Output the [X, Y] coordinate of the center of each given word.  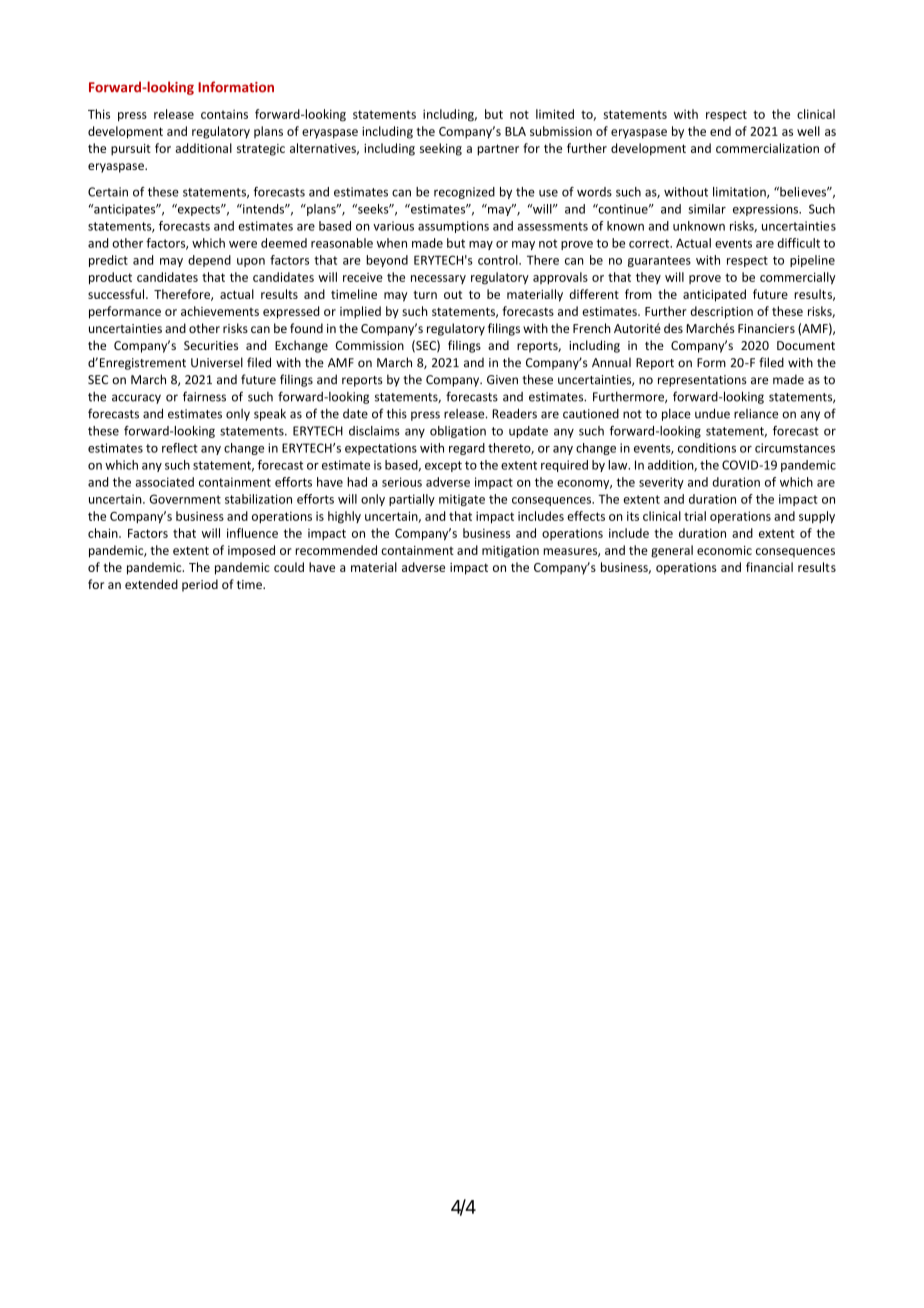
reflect [180, 448]
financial [769, 567]
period [200, 585]
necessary [438, 279]
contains [224, 114]
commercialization [767, 148]
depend [209, 261]
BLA [515, 131]
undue [712, 413]
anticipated [714, 295]
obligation [458, 432]
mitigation [510, 552]
